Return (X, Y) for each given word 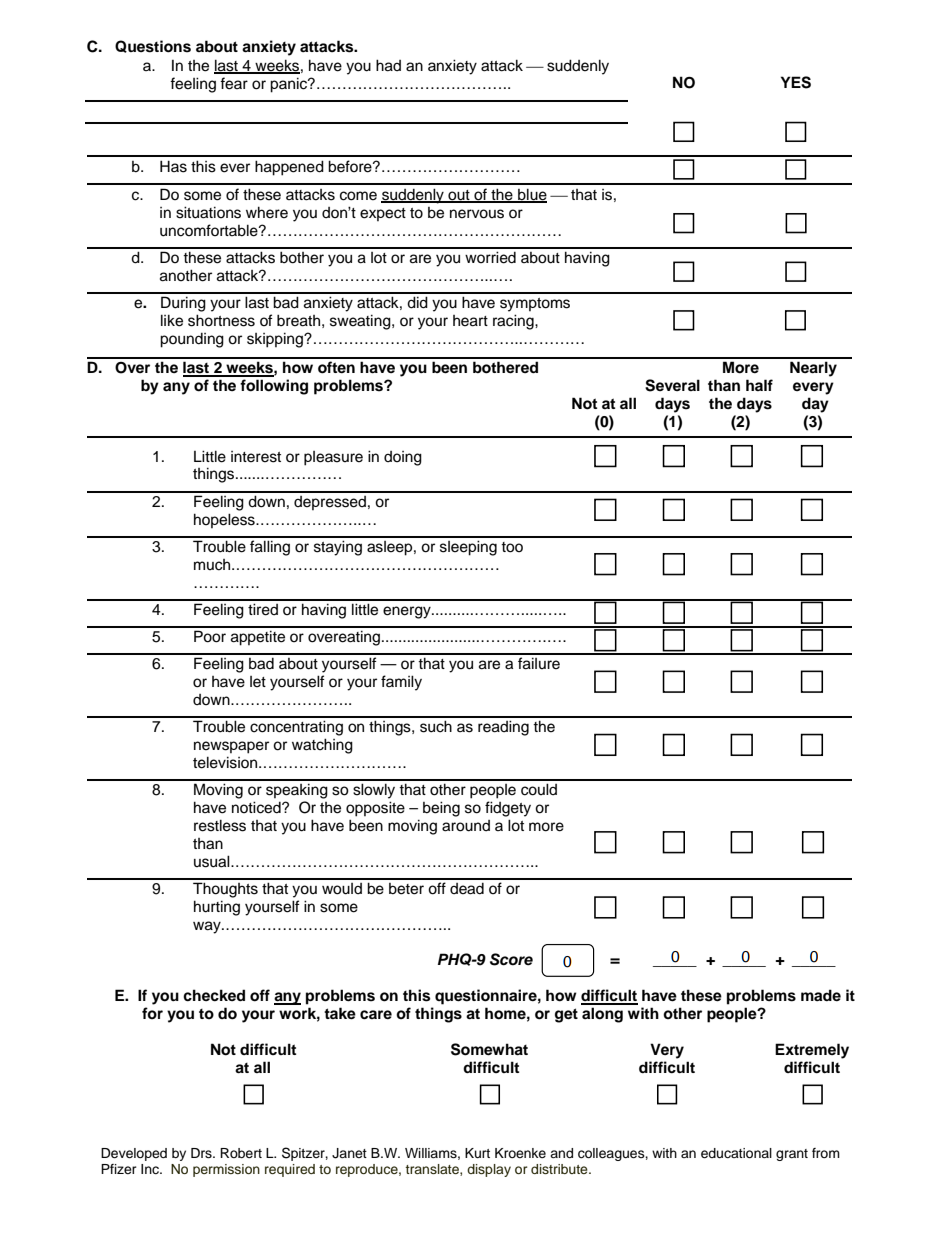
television (226, 762)
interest (256, 457)
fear (234, 83)
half (759, 385)
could (539, 789)
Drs (202, 1153)
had (388, 65)
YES (796, 82)
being (441, 809)
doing (403, 458)
